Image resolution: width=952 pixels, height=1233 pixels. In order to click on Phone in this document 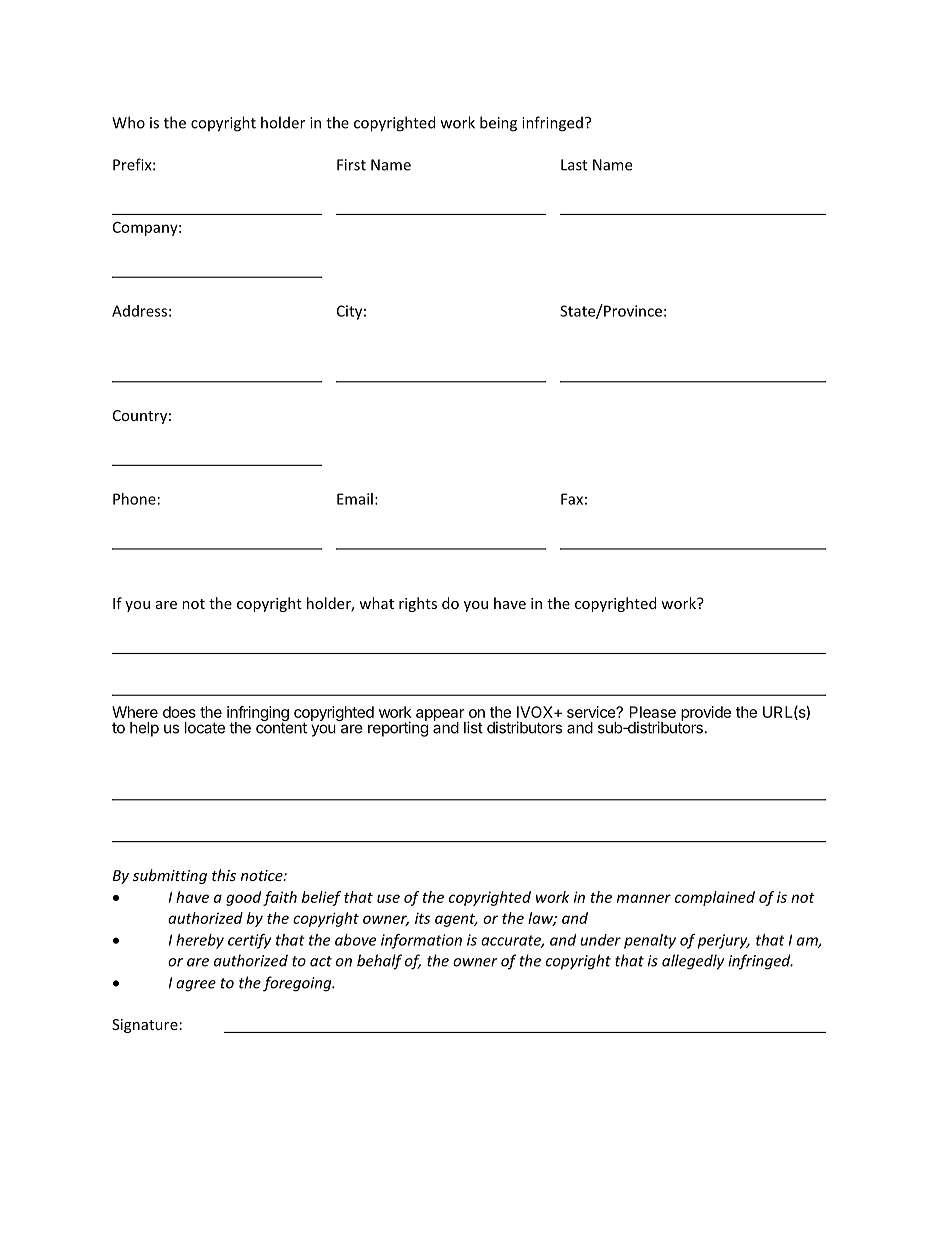, I will do `click(134, 499)`.
